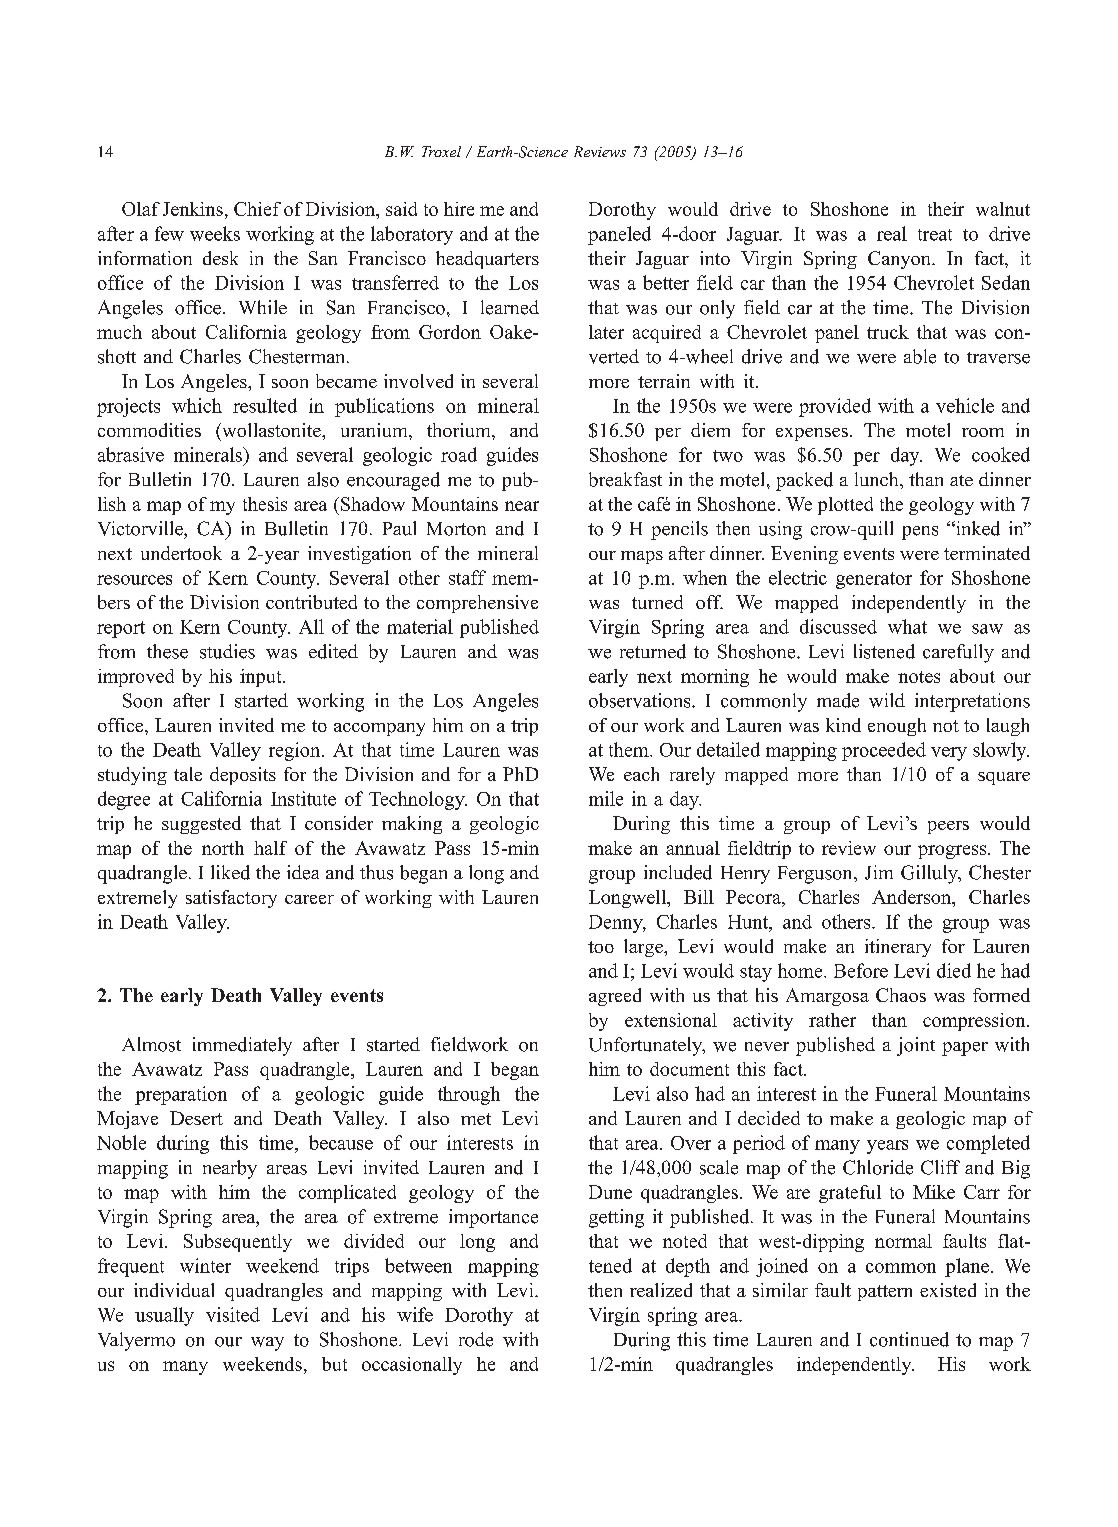 This image has width=1118, height=1527. I want to click on agreed, so click(615, 997).
